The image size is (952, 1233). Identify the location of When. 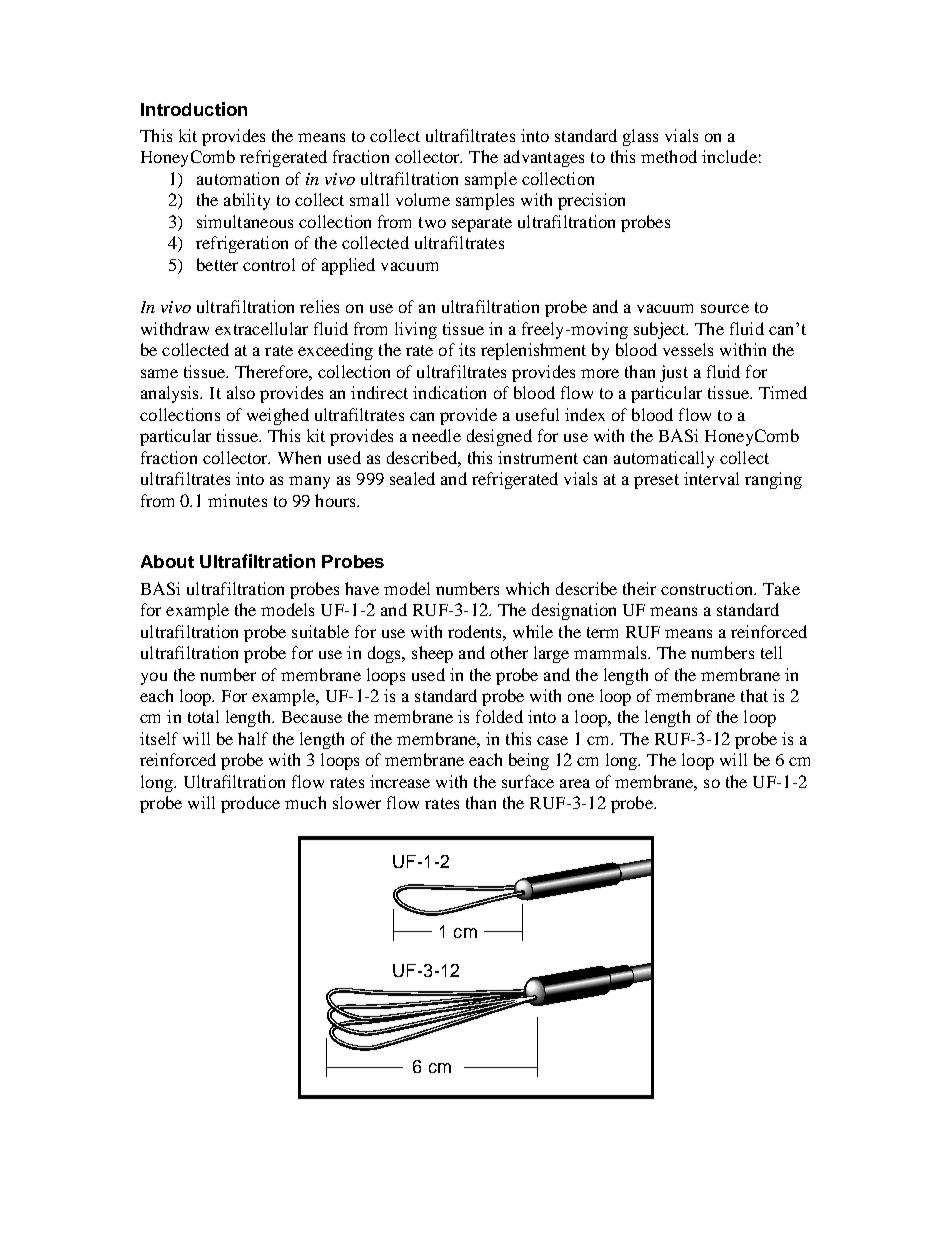
(299, 457).
